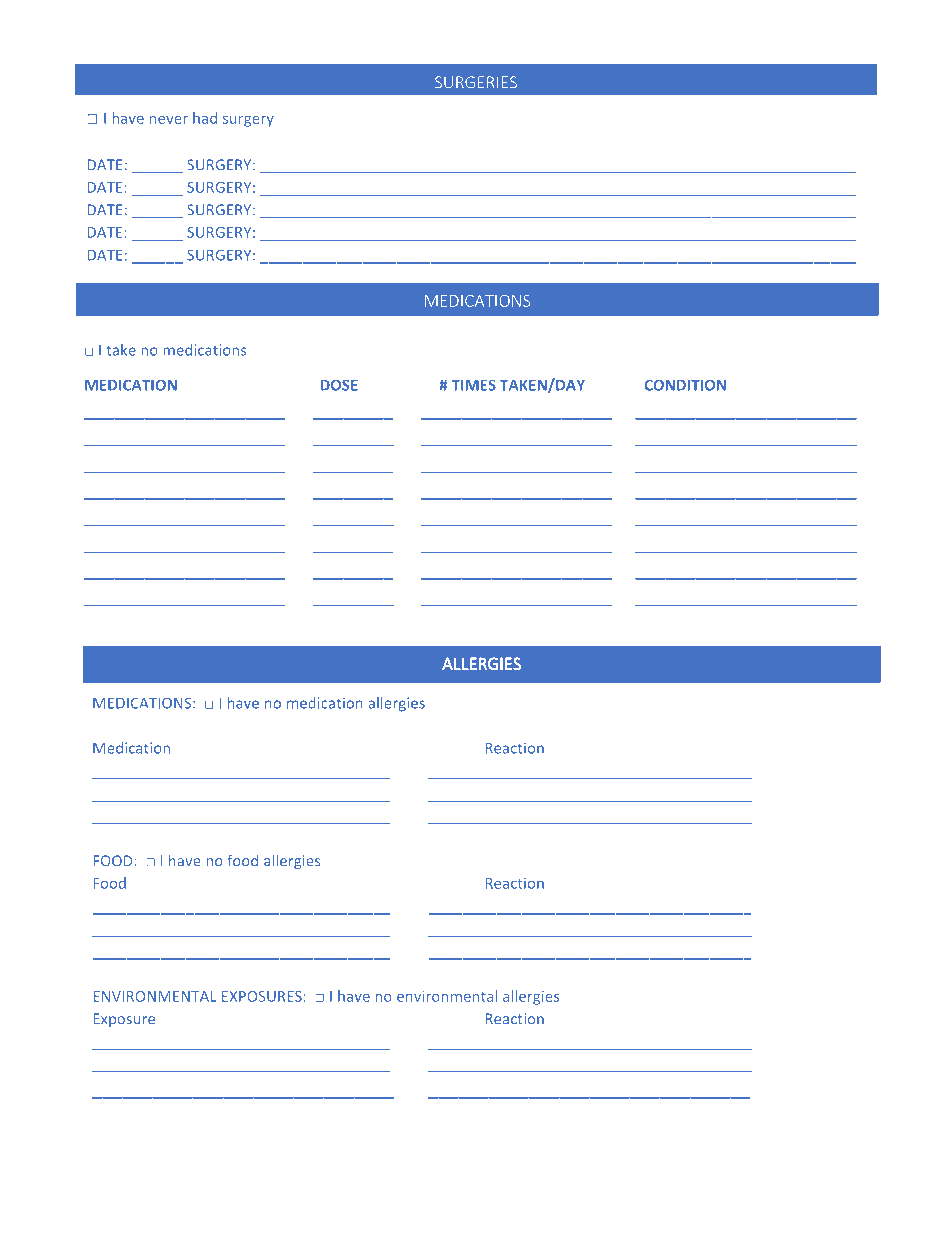 This screenshot has width=952, height=1233. What do you see at coordinates (473, 385) in the screenshot?
I see `TIMES` at bounding box center [473, 385].
